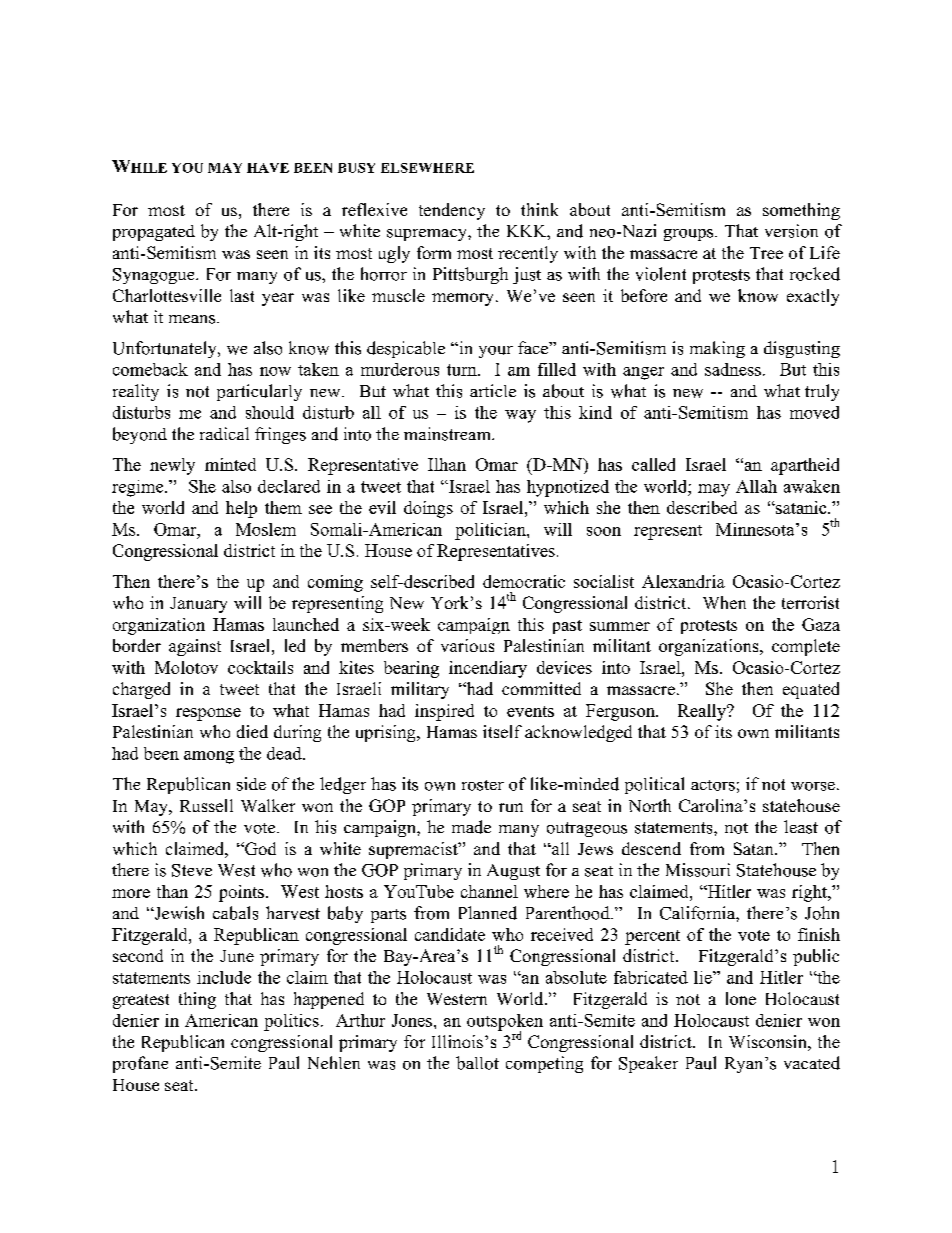 Image resolution: width=952 pixels, height=1233 pixels. What do you see at coordinates (756, 486) in the image?
I see `Allah` at bounding box center [756, 486].
